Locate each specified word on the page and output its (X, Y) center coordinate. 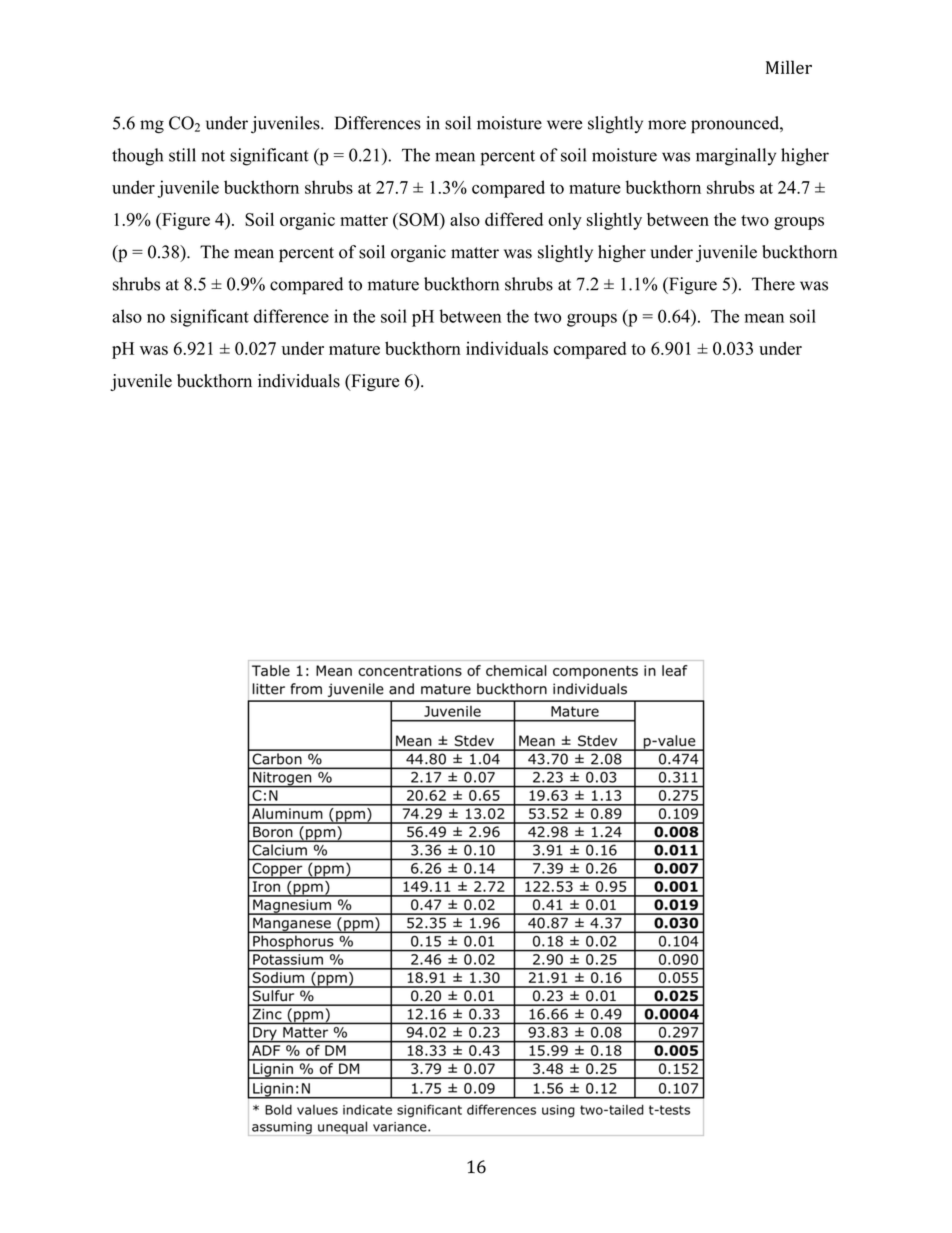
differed (514, 219)
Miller (789, 67)
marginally (736, 157)
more (667, 125)
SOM (419, 219)
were (564, 125)
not (213, 156)
